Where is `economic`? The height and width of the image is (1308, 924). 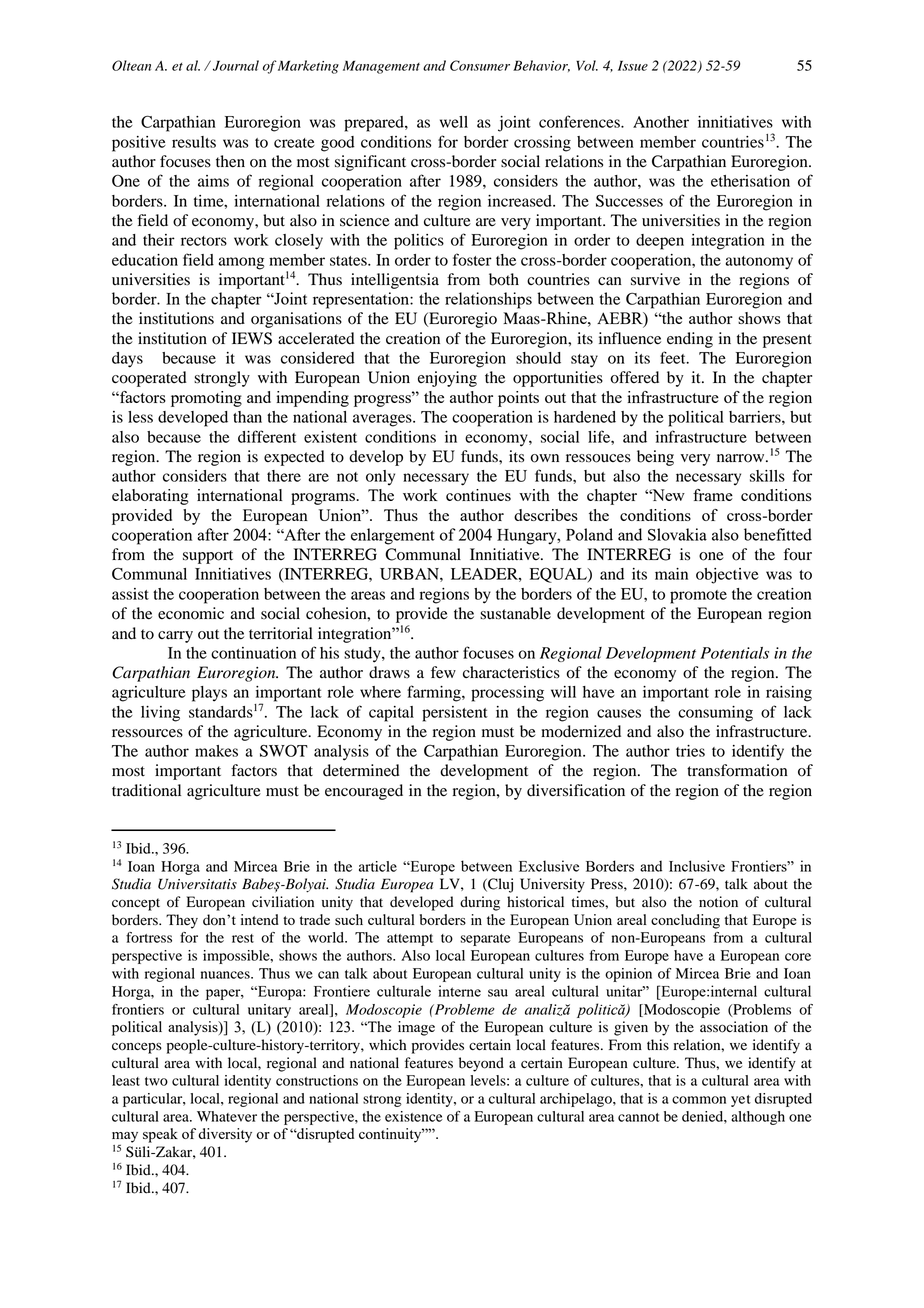 economic is located at coordinates (191, 613).
